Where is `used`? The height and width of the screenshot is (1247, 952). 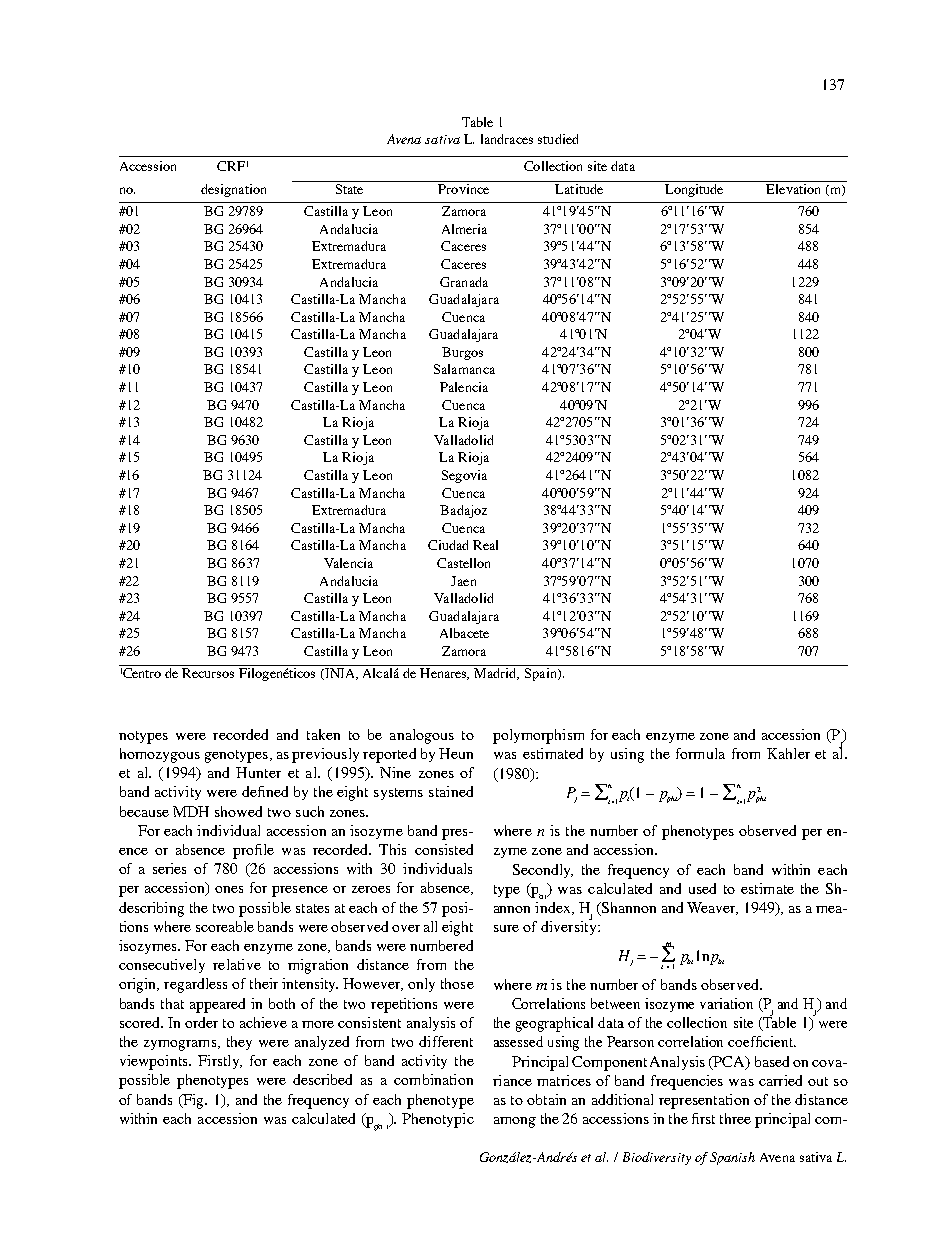
used is located at coordinates (702, 888).
